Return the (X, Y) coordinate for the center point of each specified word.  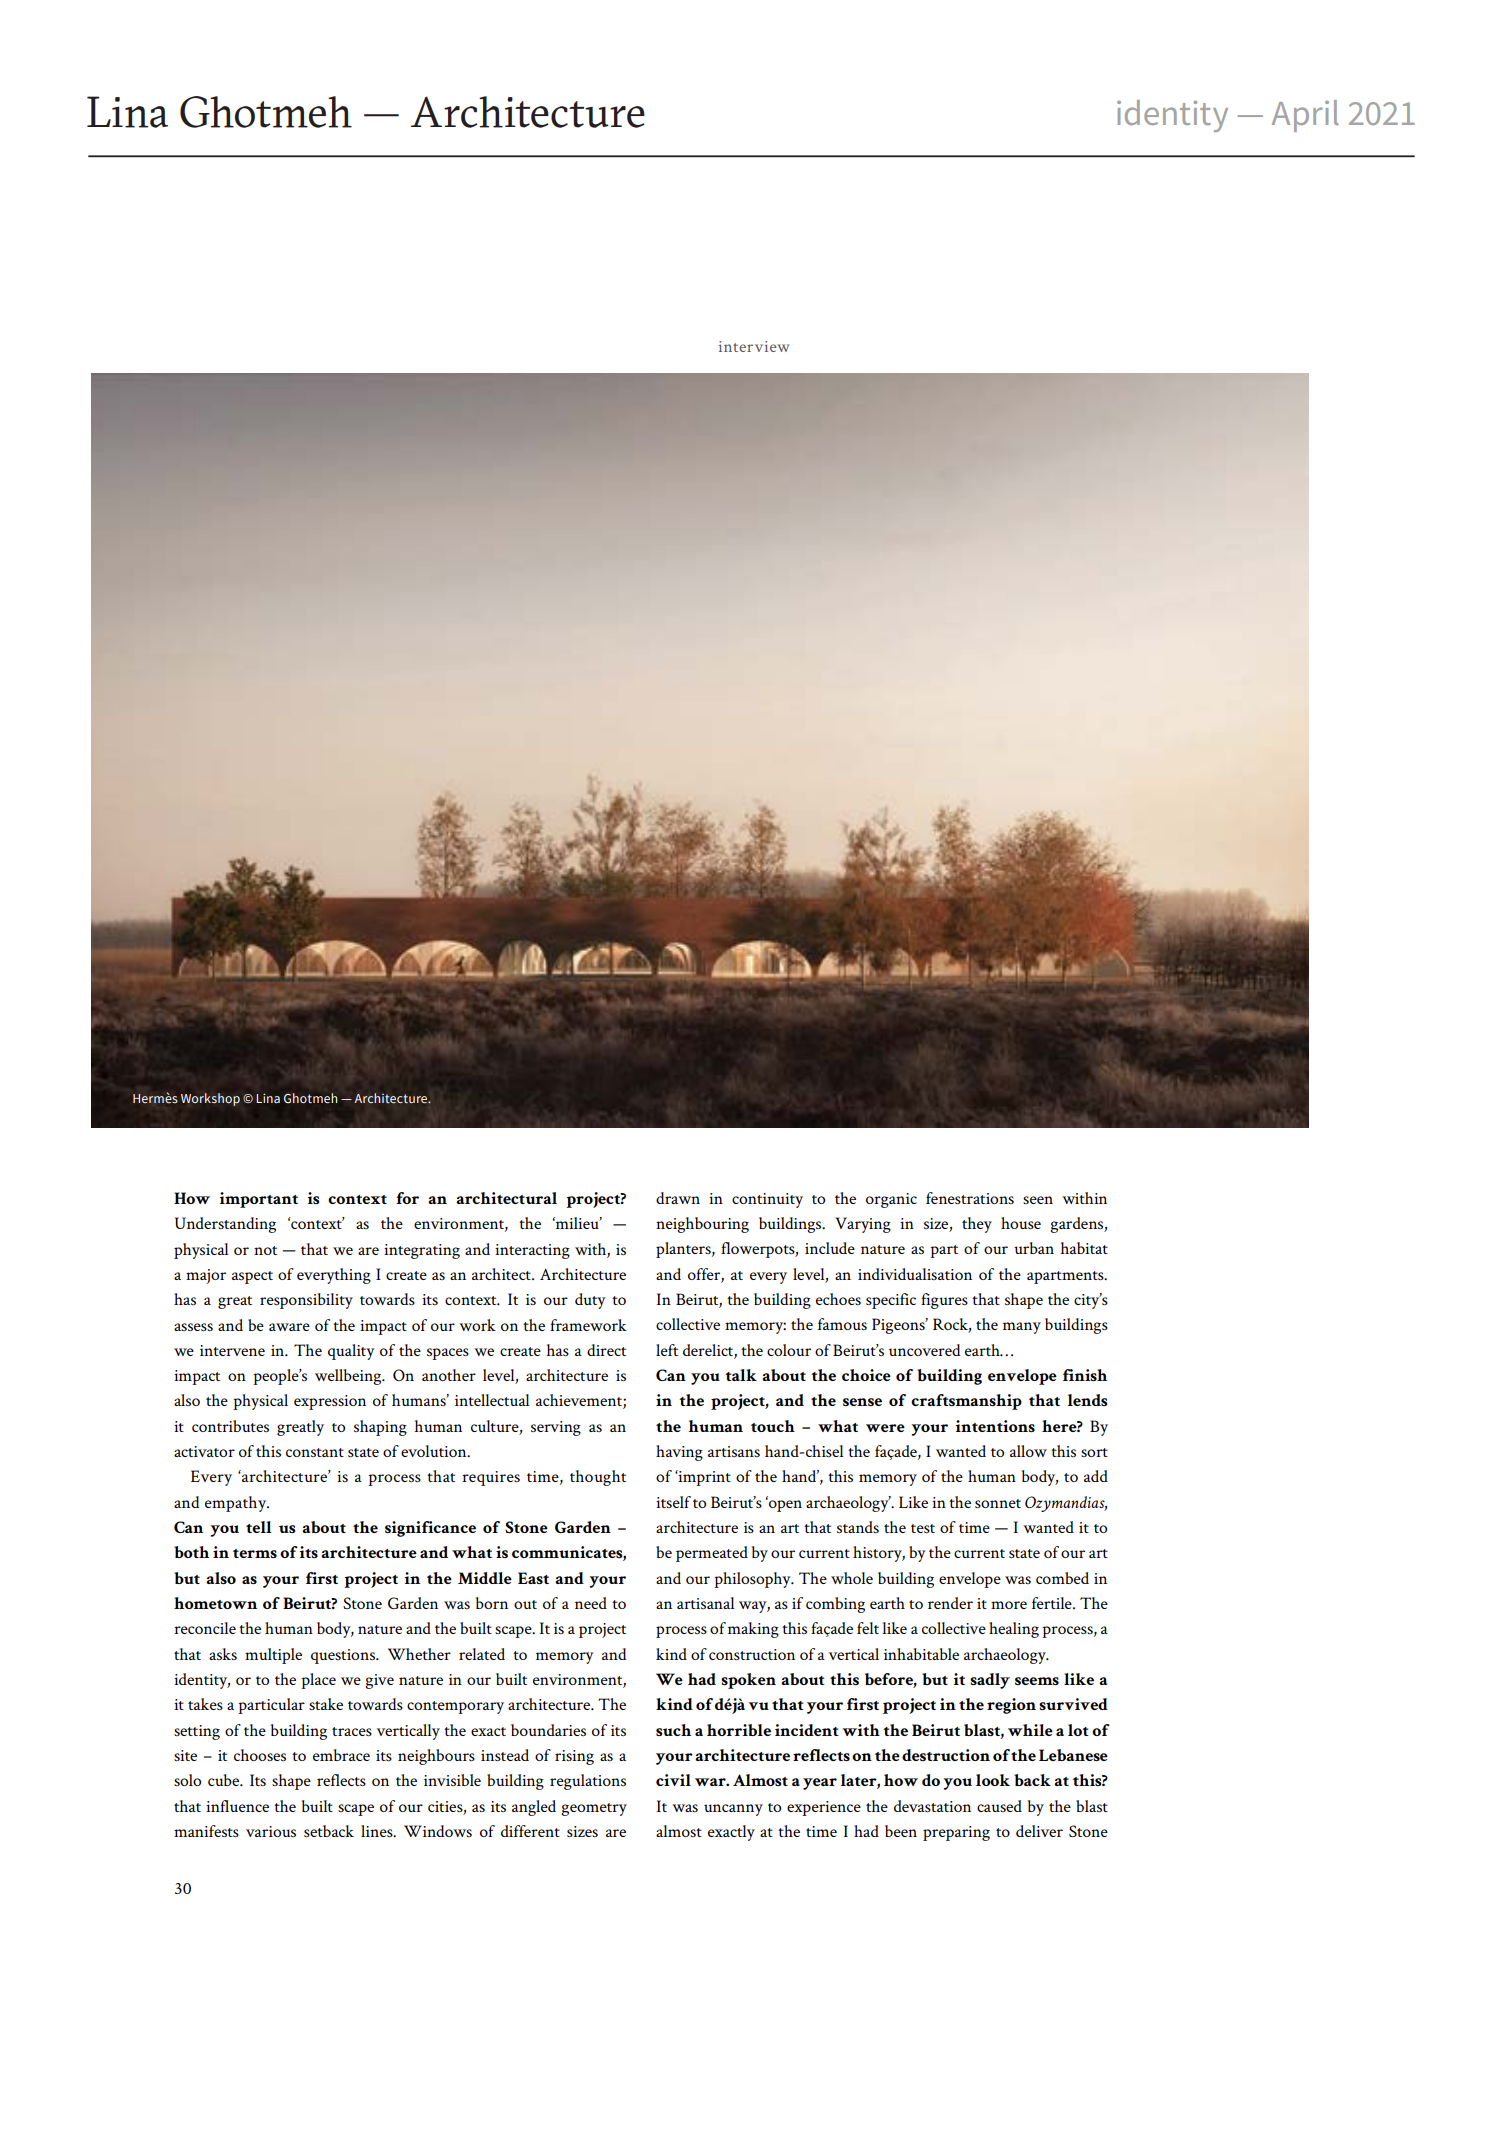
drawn (678, 1198)
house (1021, 1223)
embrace (341, 1755)
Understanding (225, 1225)
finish (1085, 1375)
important (259, 1200)
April (1305, 116)
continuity (767, 1200)
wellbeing (349, 1377)
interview (754, 346)
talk (741, 1375)
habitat (1084, 1248)
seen (1038, 1200)
